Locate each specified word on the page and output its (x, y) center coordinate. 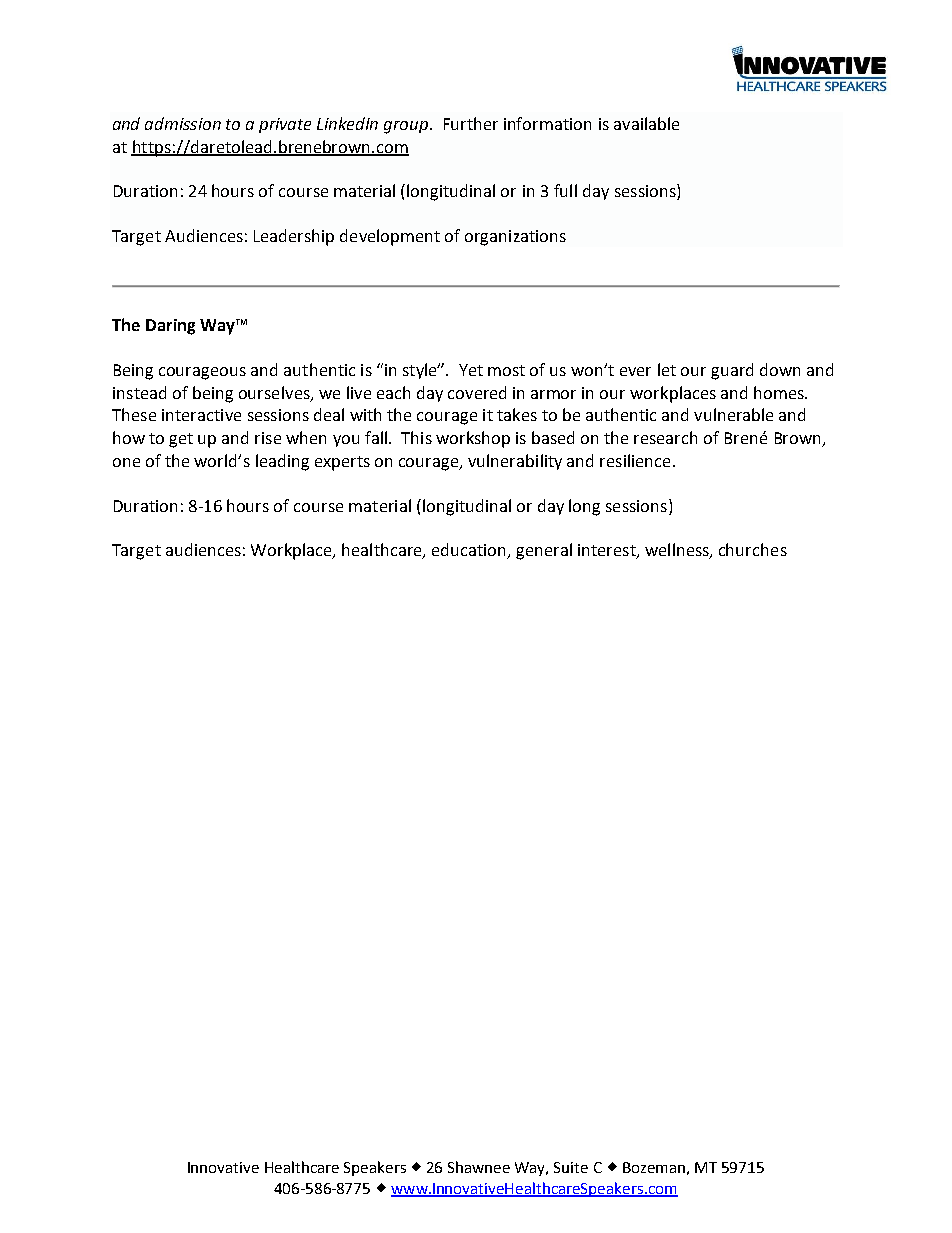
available (646, 123)
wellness (678, 551)
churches (753, 549)
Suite (571, 1167)
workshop (473, 439)
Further (471, 123)
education (470, 551)
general (544, 551)
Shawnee (479, 1167)
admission (183, 123)
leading (282, 462)
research (665, 437)
